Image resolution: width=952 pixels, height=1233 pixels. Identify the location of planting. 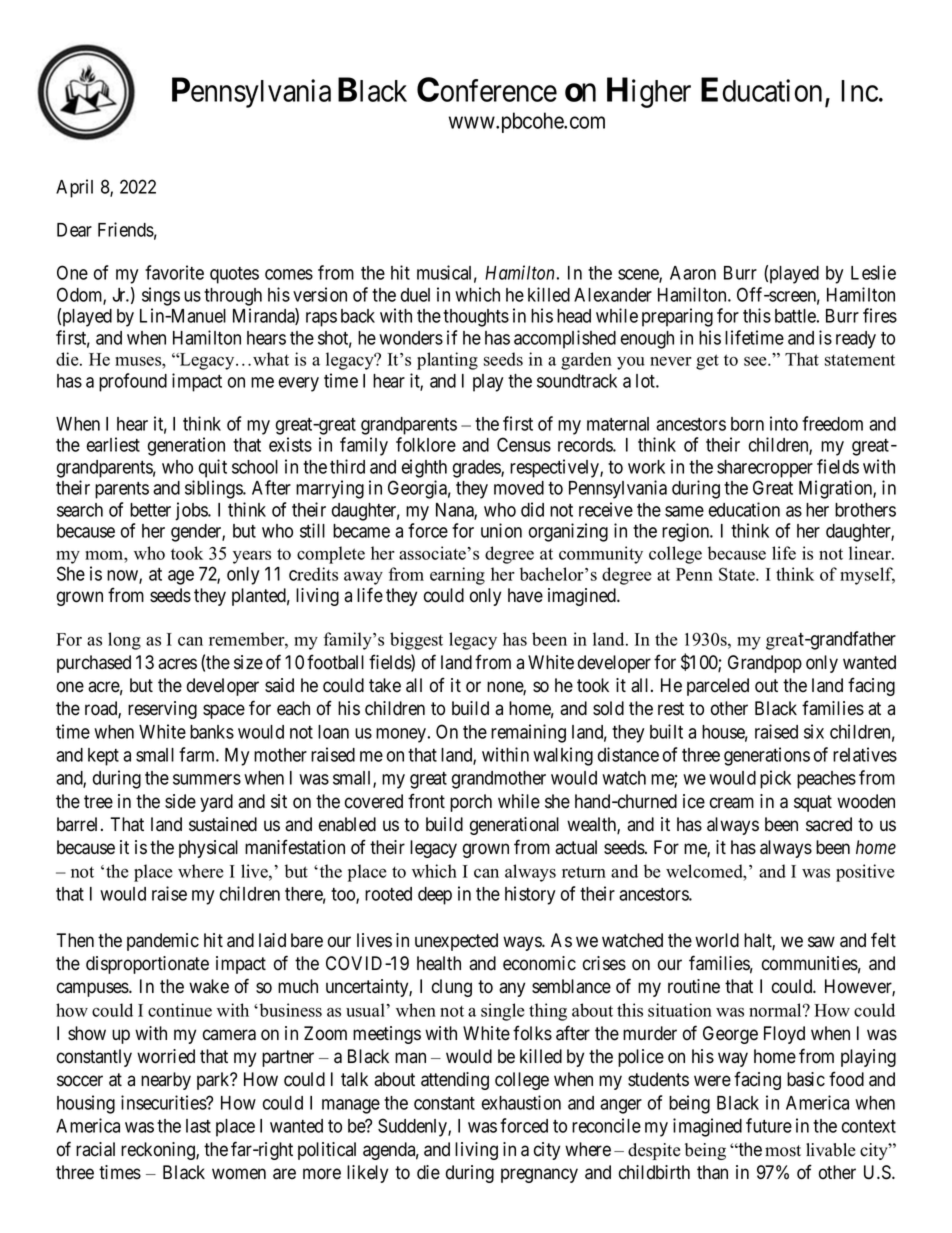
(447, 361).
